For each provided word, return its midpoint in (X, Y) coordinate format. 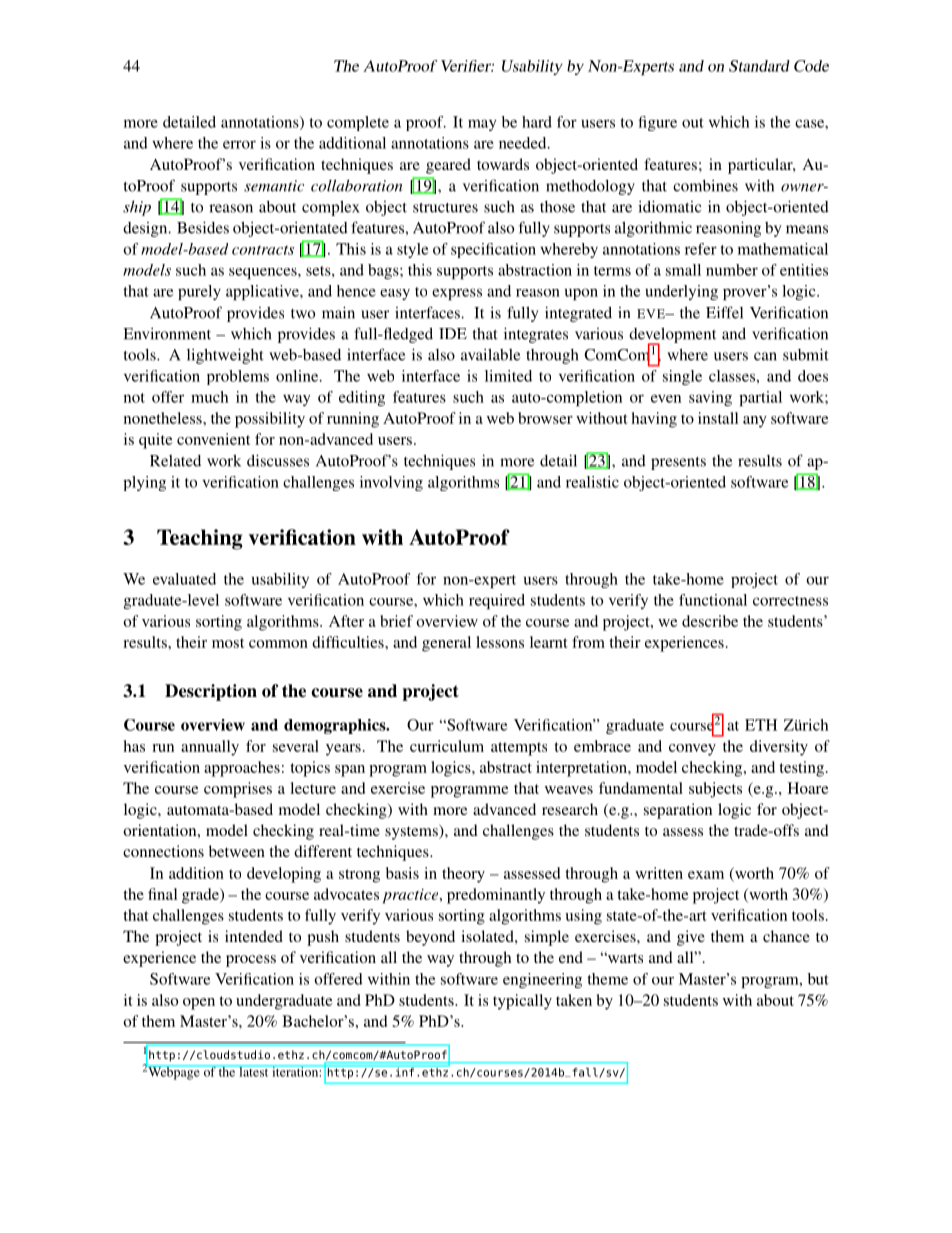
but (818, 979)
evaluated (184, 579)
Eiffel (724, 312)
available (490, 354)
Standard (759, 66)
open (199, 1004)
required (497, 601)
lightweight (225, 356)
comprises (238, 790)
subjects (715, 790)
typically (522, 1002)
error (239, 144)
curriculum (447, 746)
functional (713, 600)
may (482, 125)
